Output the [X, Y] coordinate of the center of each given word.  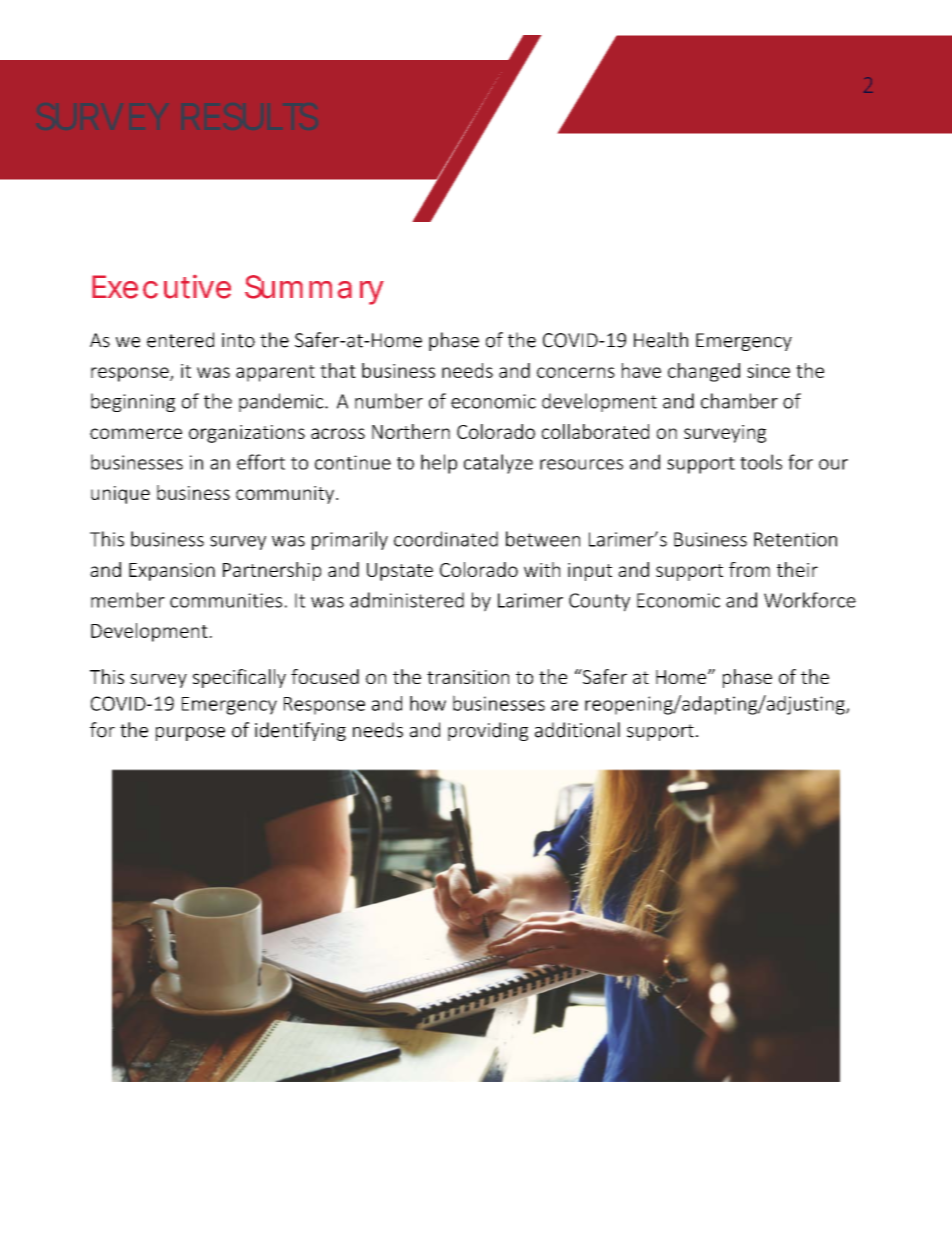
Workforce [810, 600]
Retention [795, 539]
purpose [190, 734]
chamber [739, 401]
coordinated [446, 539]
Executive [161, 287]
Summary [314, 290]
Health [661, 340]
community [285, 495]
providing [488, 731]
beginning [133, 402]
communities [226, 600]
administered [407, 600]
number [389, 401]
